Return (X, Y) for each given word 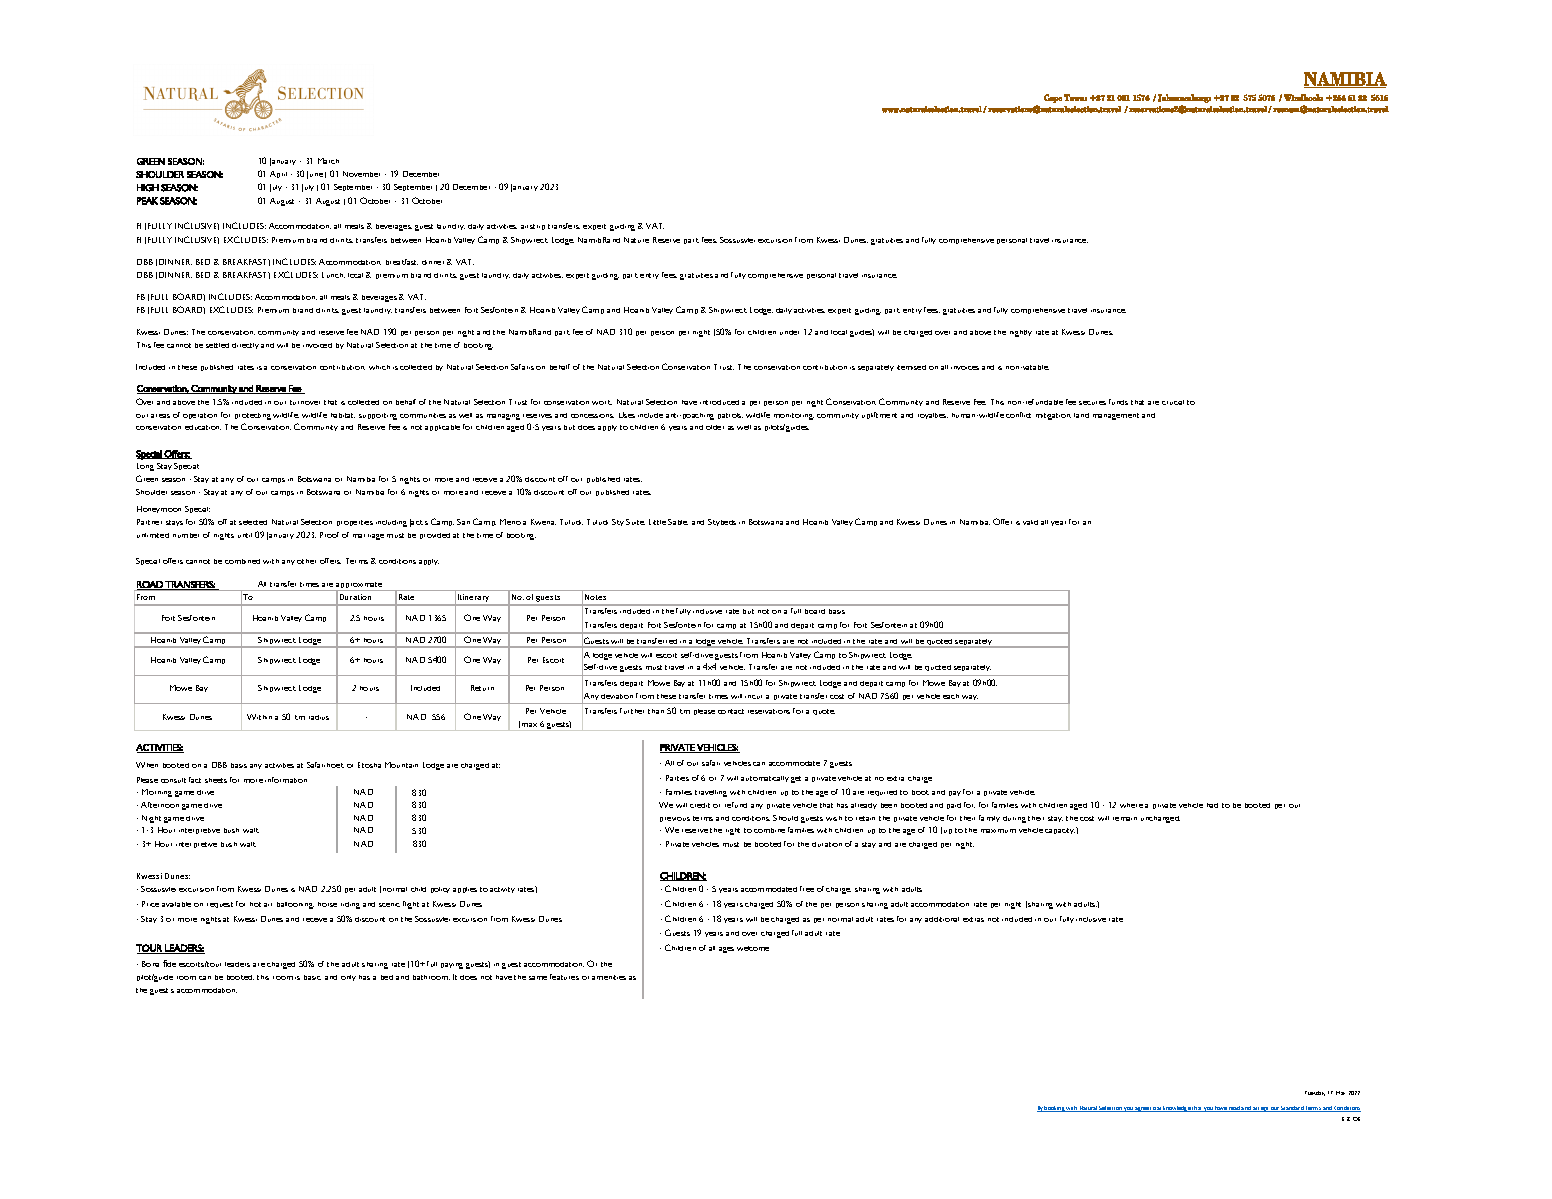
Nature (636, 240)
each (951, 696)
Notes (595, 597)
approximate (360, 587)
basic (312, 977)
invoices (965, 368)
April (278, 174)
